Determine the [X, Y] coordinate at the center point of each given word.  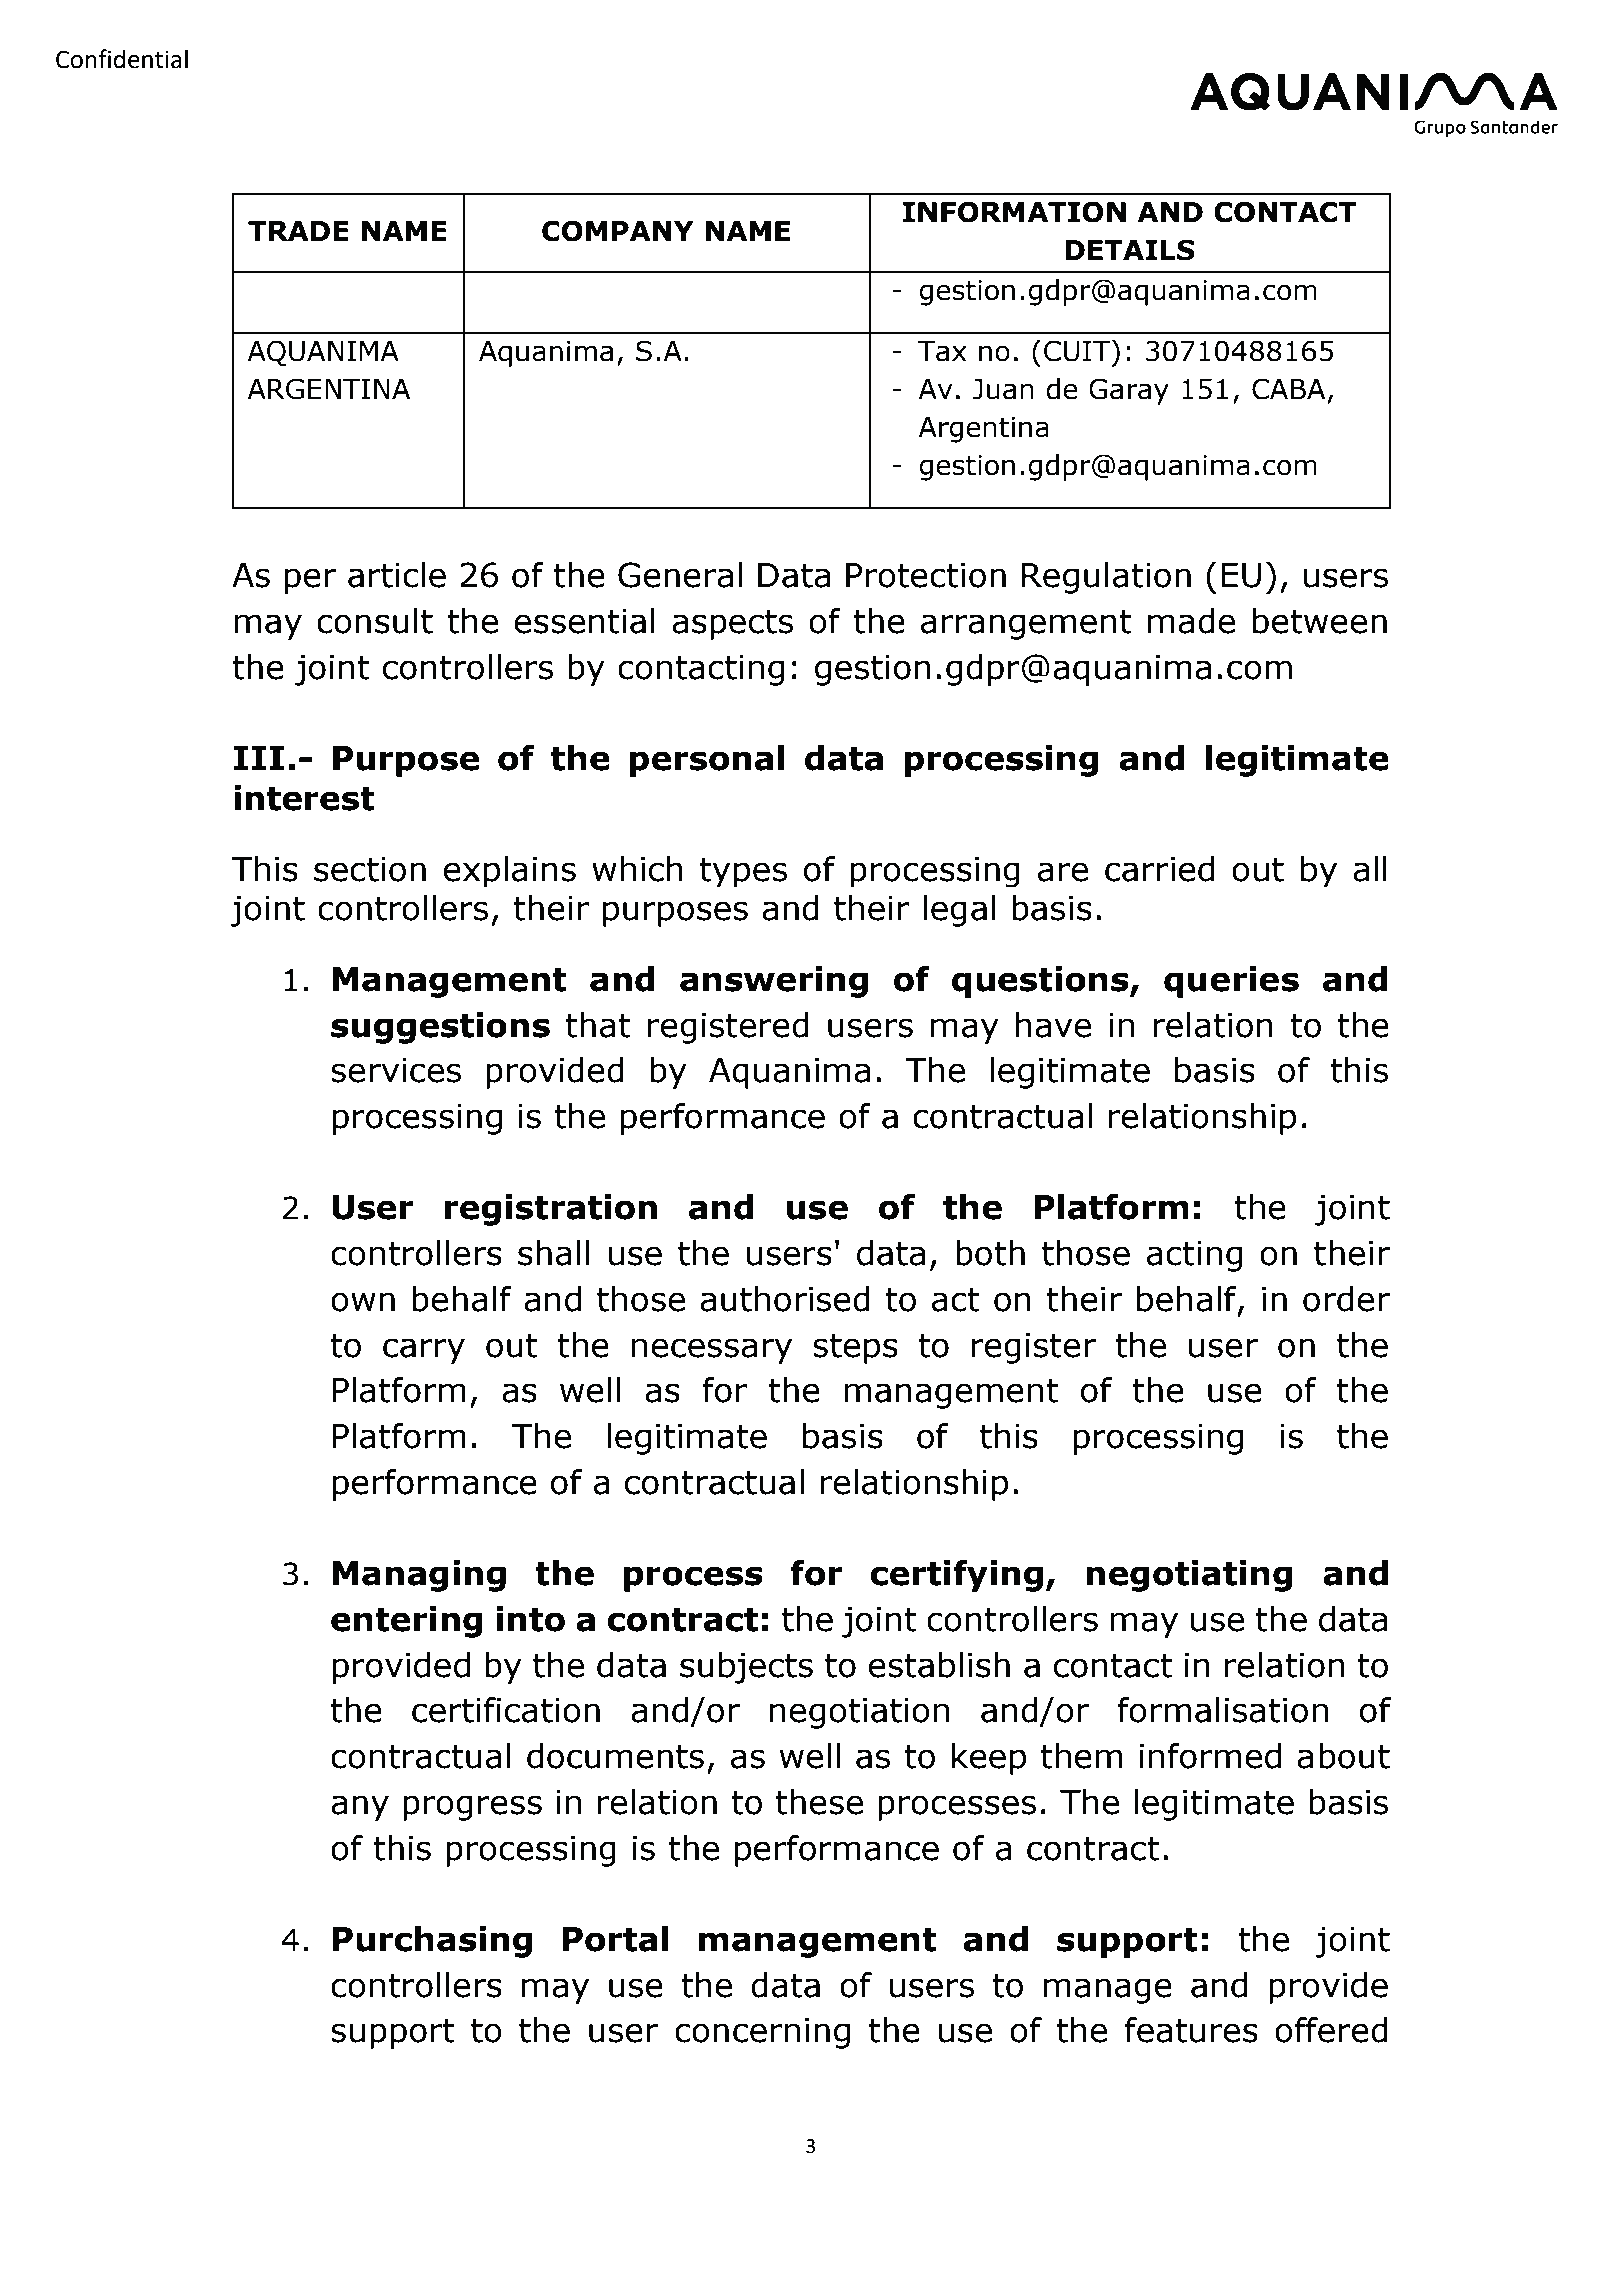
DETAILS [1130, 250]
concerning [762, 2033]
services [396, 1070]
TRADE [298, 231]
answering [774, 982]
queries [1231, 982]
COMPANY [618, 231]
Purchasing [432, 1942]
